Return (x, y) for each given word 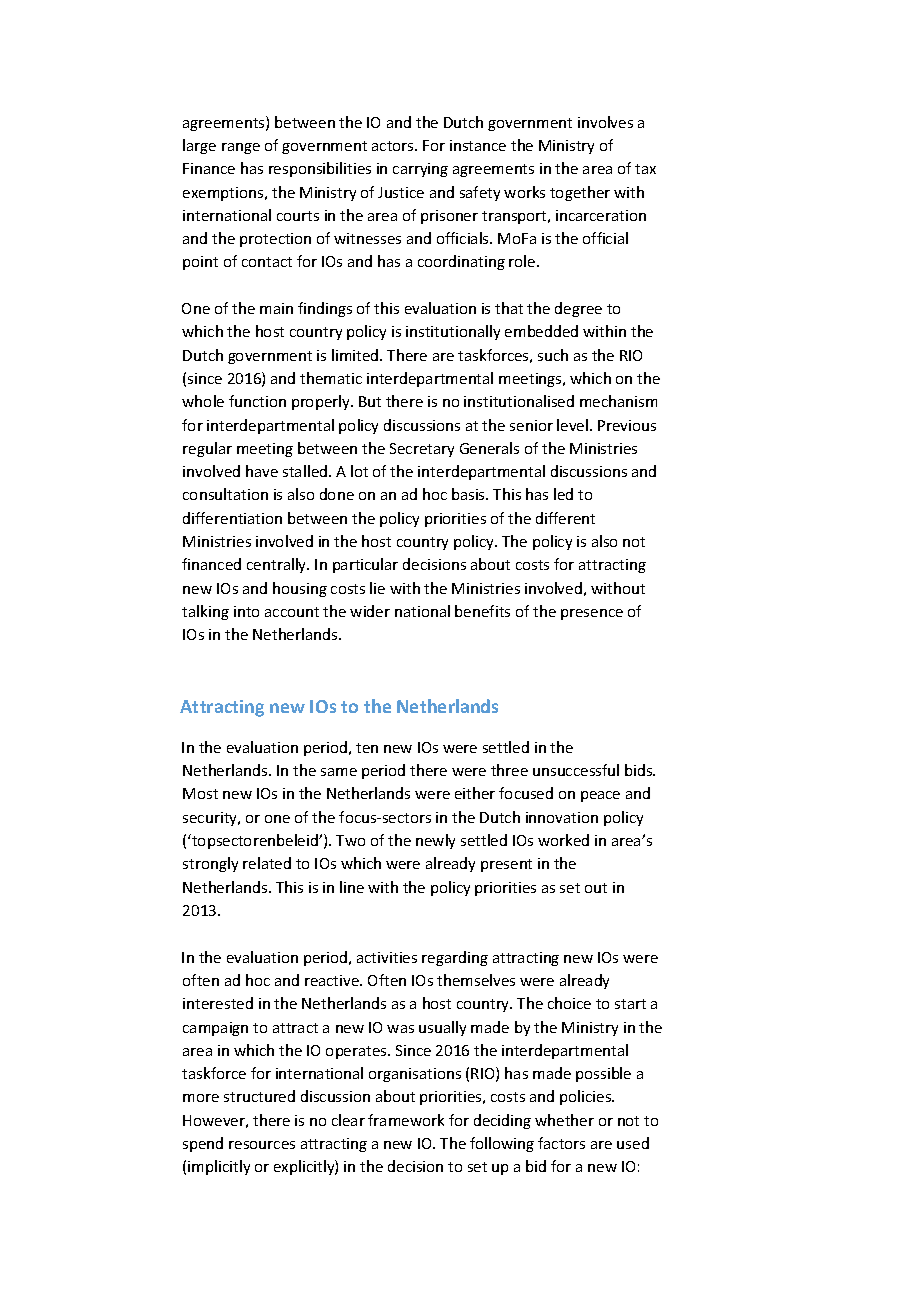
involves (605, 122)
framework (406, 1120)
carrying (420, 170)
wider (370, 611)
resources (262, 1145)
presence (592, 614)
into (246, 611)
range (241, 148)
